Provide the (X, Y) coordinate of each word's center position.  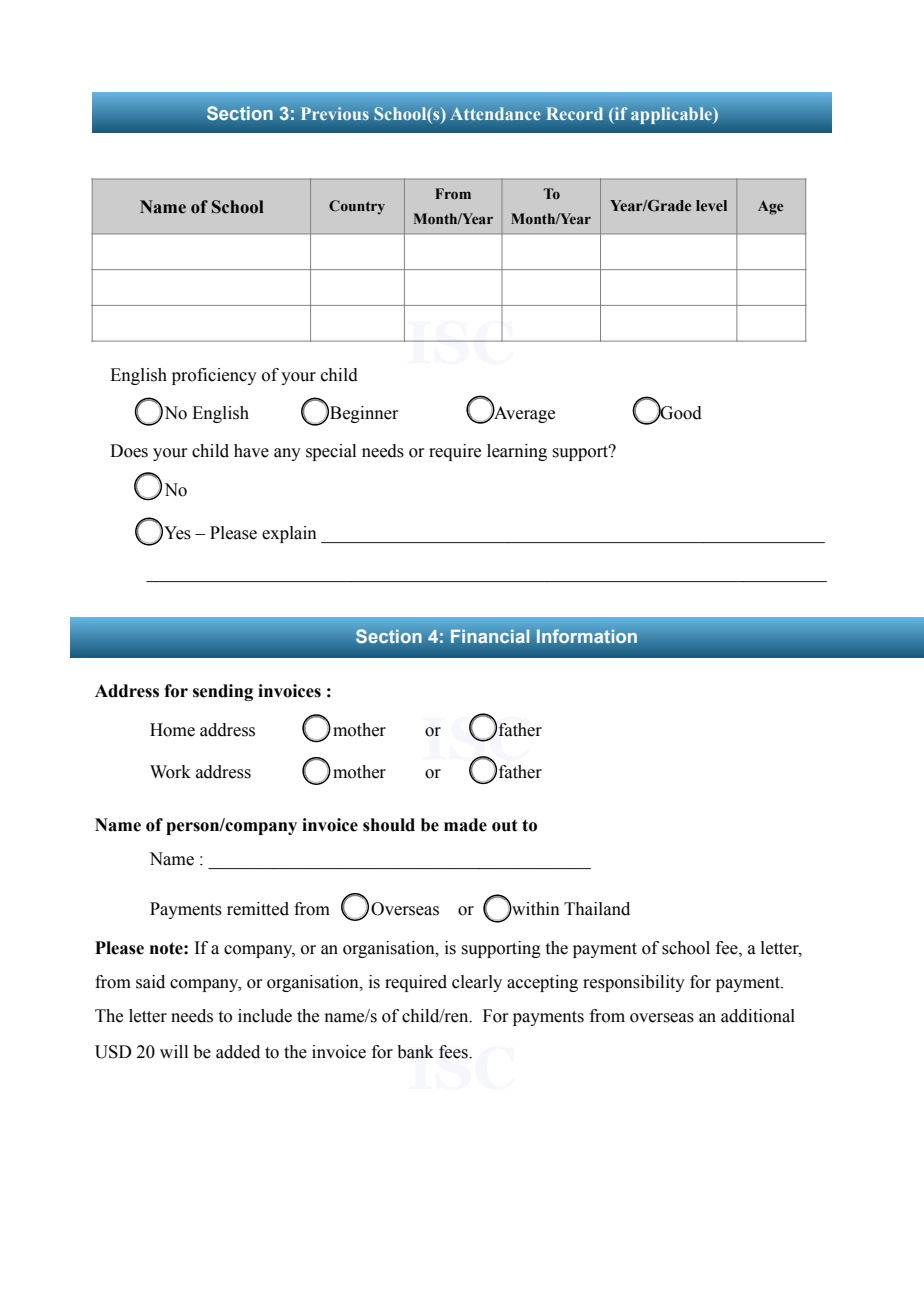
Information (587, 636)
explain (289, 534)
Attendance (495, 113)
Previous (335, 113)
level (711, 206)
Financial (490, 636)
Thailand (597, 909)
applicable (672, 115)
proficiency (214, 376)
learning (517, 452)
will (174, 1051)
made (465, 825)
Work (170, 772)
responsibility (634, 983)
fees (454, 1052)
